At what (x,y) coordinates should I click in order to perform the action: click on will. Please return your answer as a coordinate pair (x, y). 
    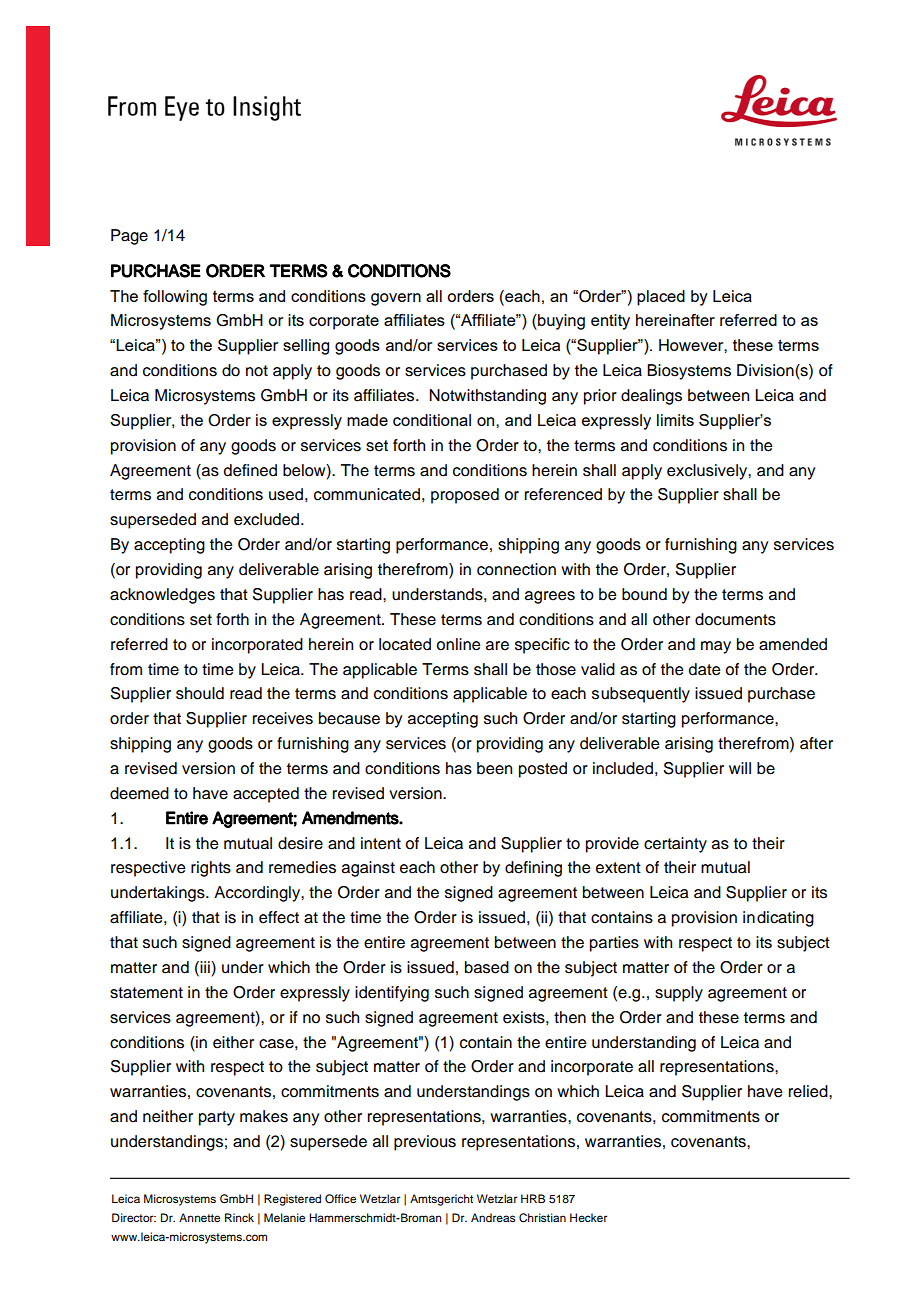
    Looking at the image, I should click on (740, 768).
